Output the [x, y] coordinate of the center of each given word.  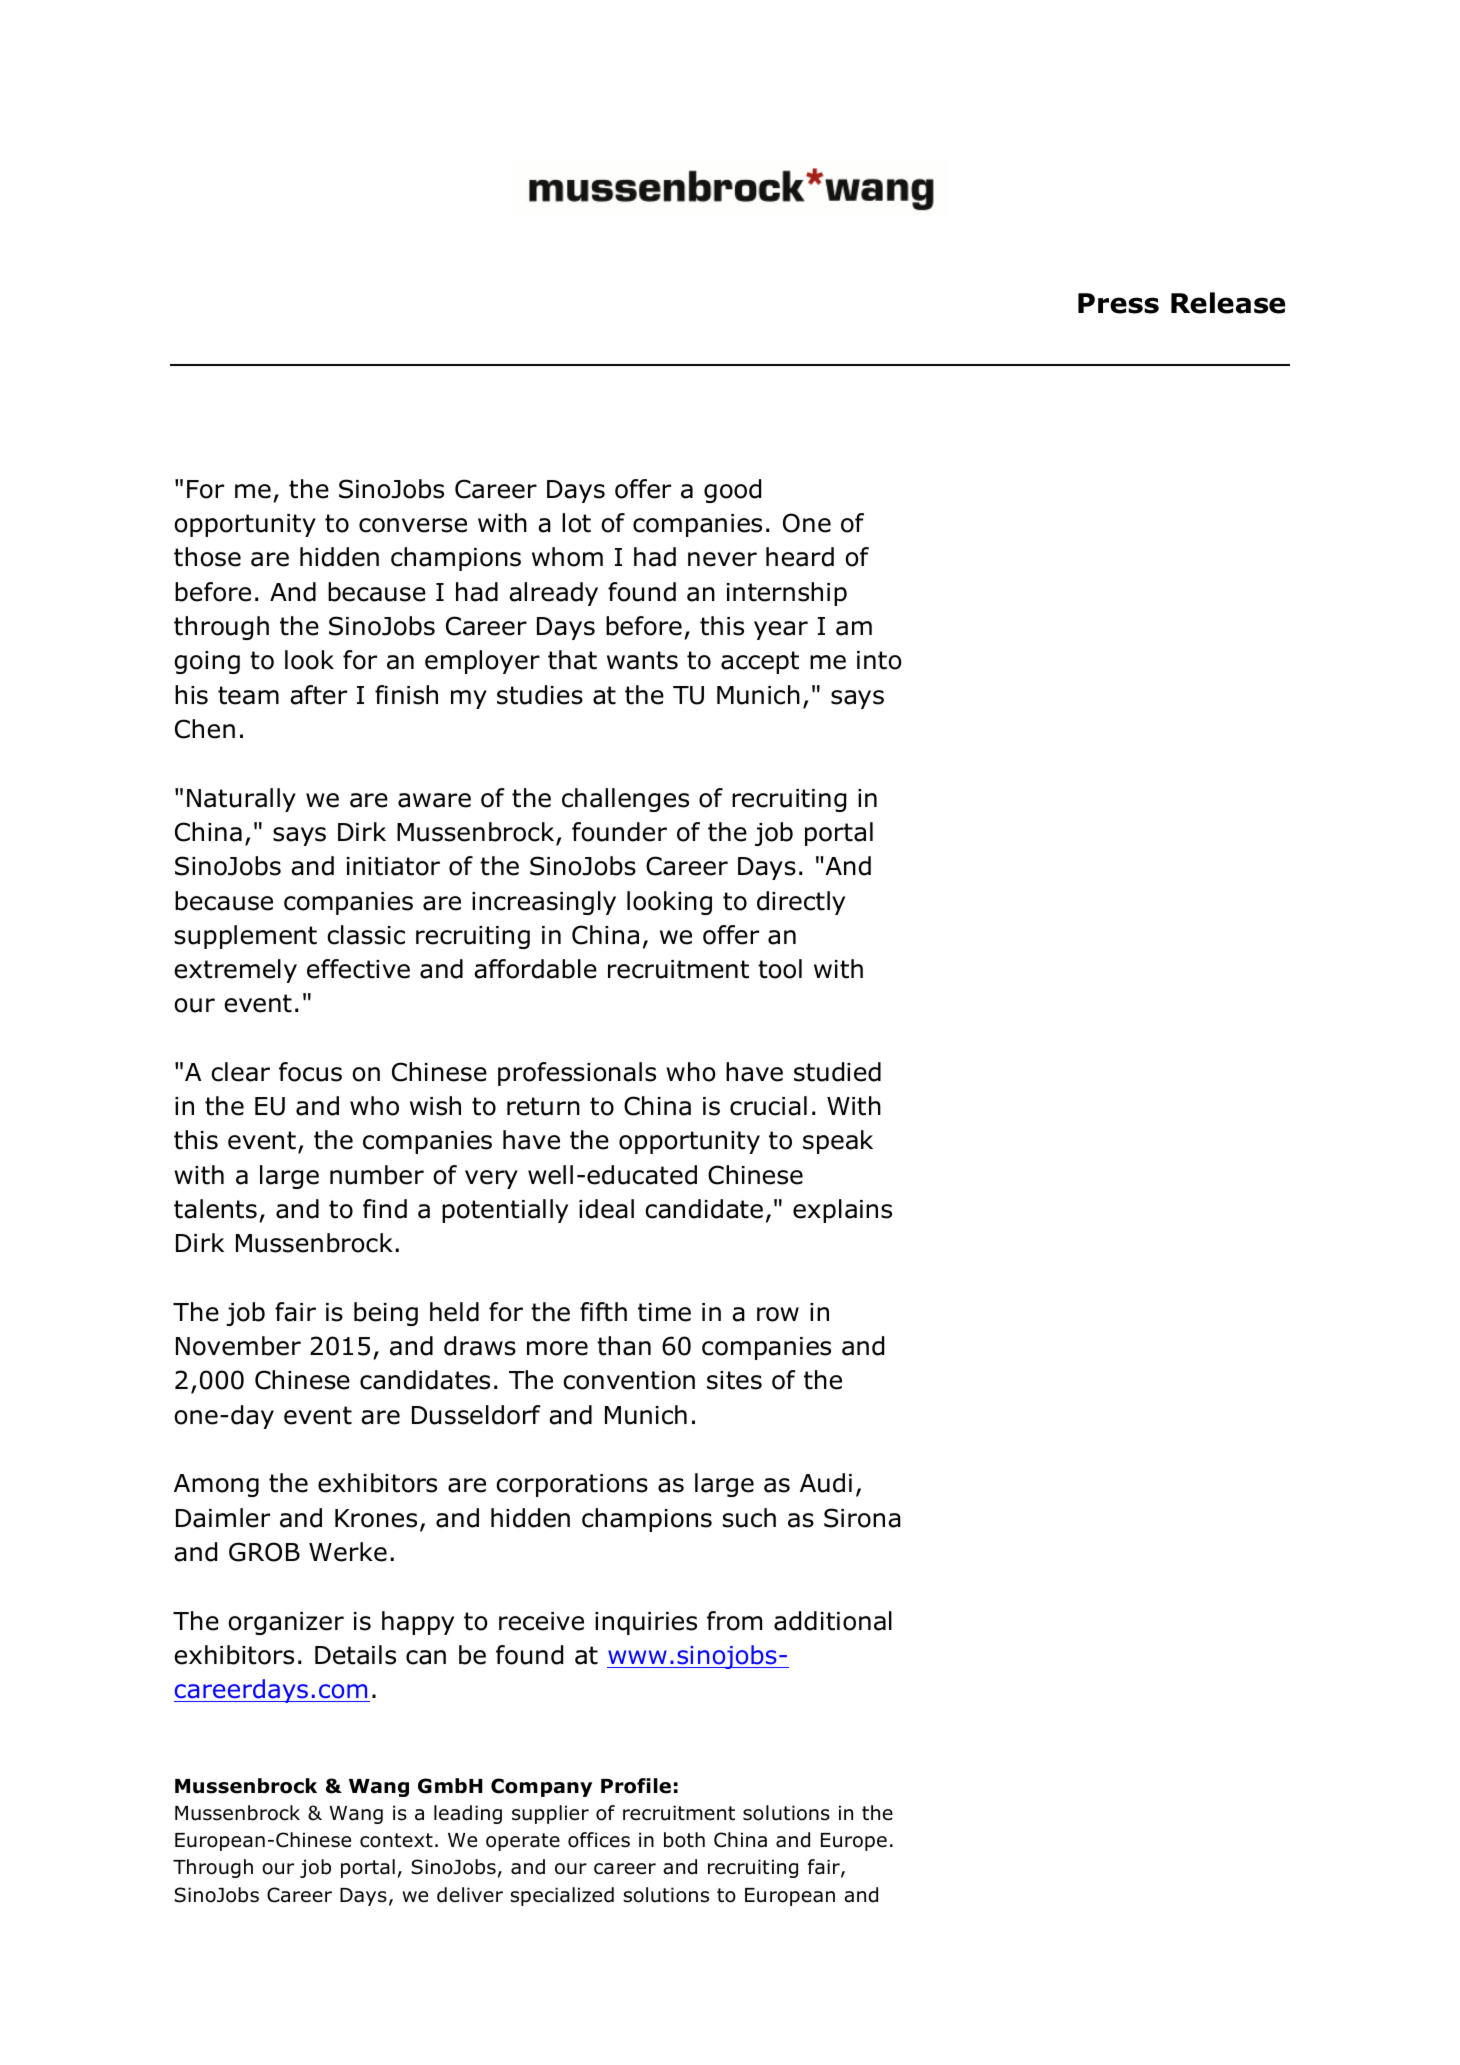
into [879, 660]
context [396, 1840]
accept [760, 662]
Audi [826, 1483]
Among [216, 1485]
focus [310, 1072]
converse [413, 525]
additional [833, 1621]
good [732, 491]
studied [837, 1072]
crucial [768, 1106]
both [684, 1840]
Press [1118, 303]
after [318, 695]
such [749, 1518]
